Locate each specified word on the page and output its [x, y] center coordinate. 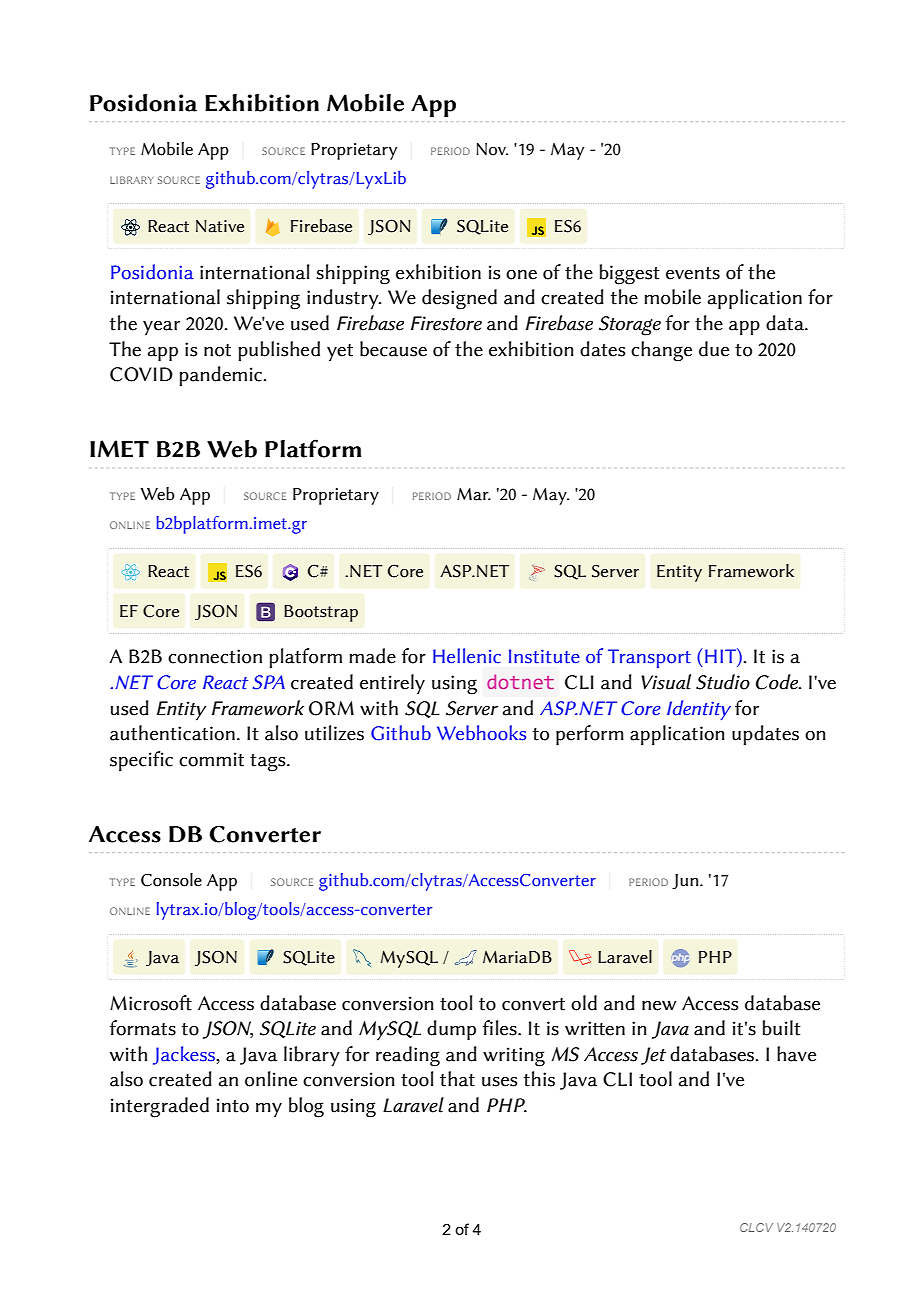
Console [171, 880]
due [714, 349]
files [501, 1028]
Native [220, 226]
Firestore [446, 323]
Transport [649, 658]
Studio [723, 682]
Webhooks [481, 733]
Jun [686, 882]
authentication [172, 733]
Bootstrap [321, 613]
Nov [492, 149]
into [233, 1105]
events [693, 273]
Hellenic [467, 656]
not [217, 350]
